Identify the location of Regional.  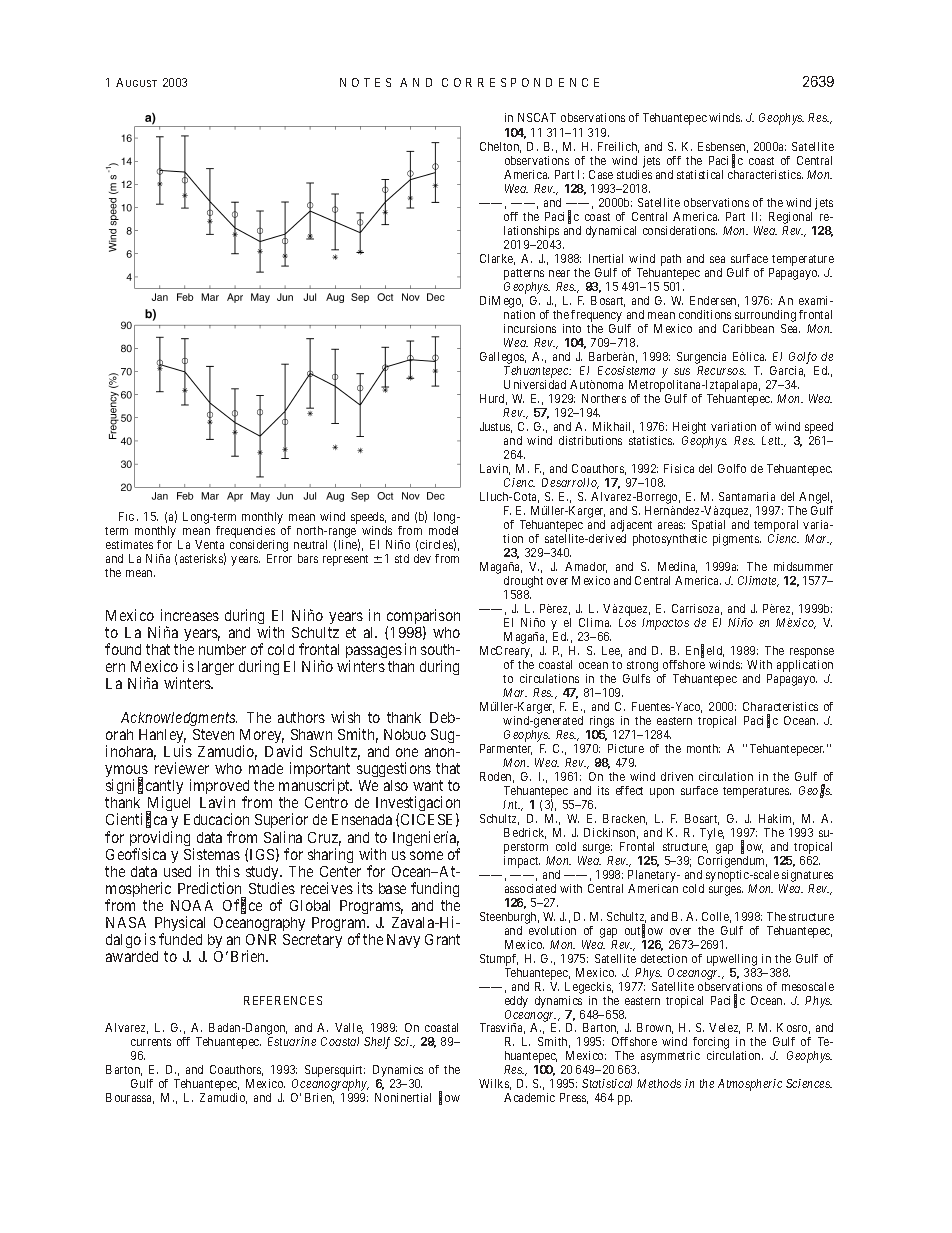
(790, 218).
